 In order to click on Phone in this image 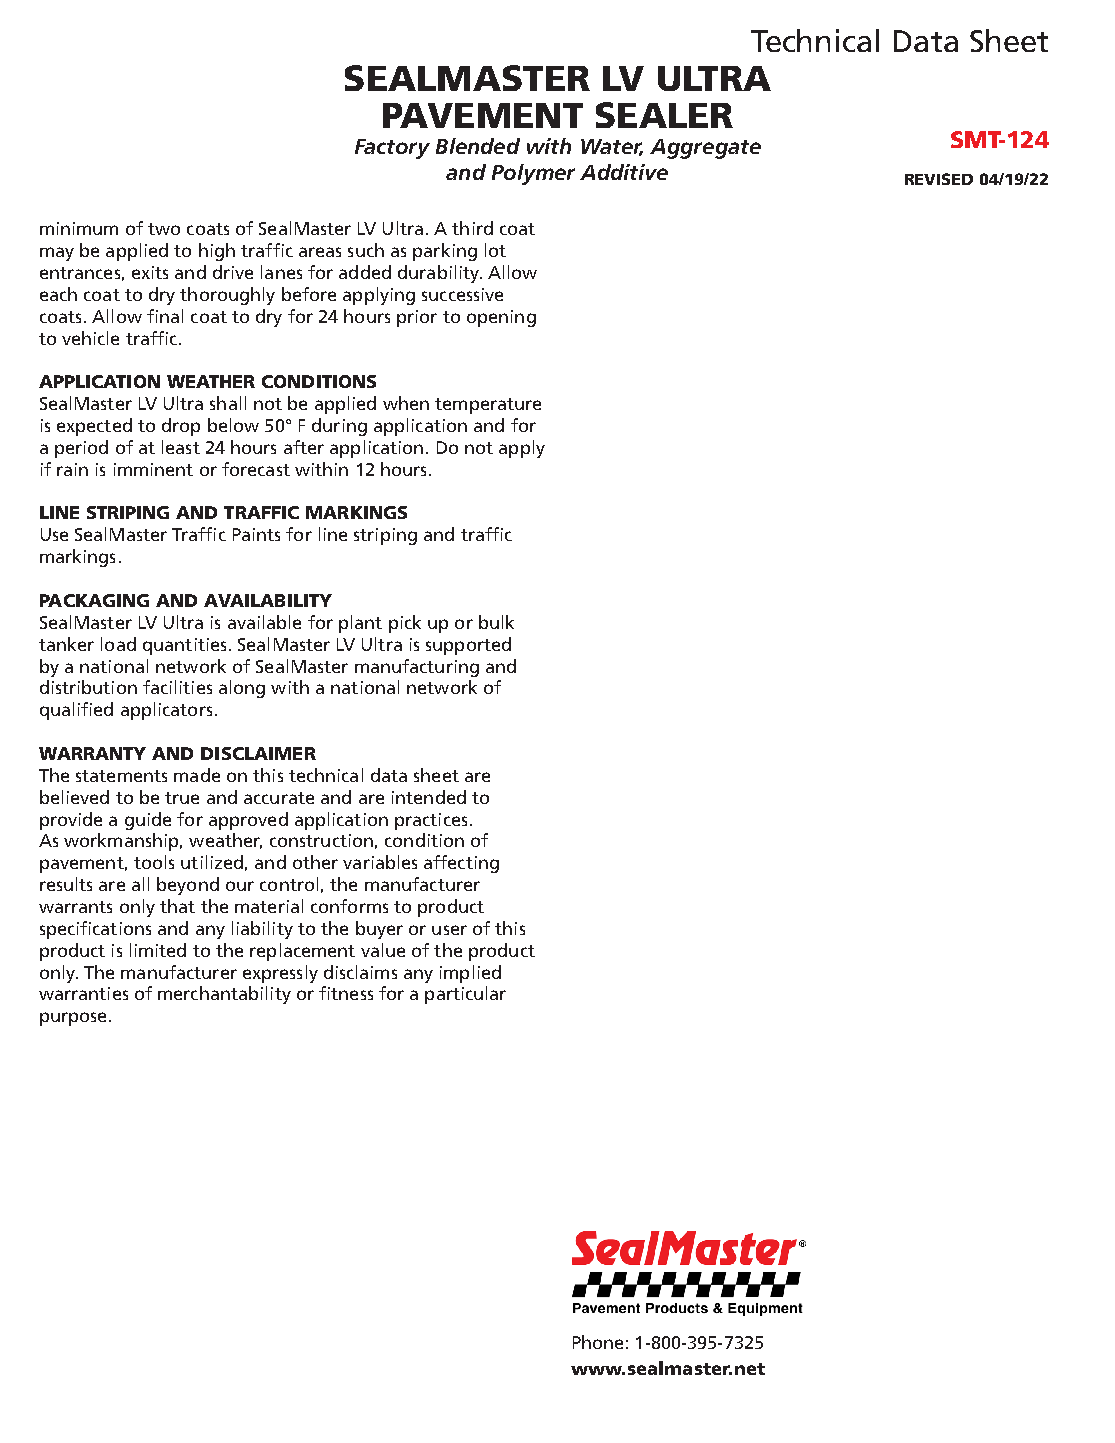, I will do `click(598, 1342)`.
